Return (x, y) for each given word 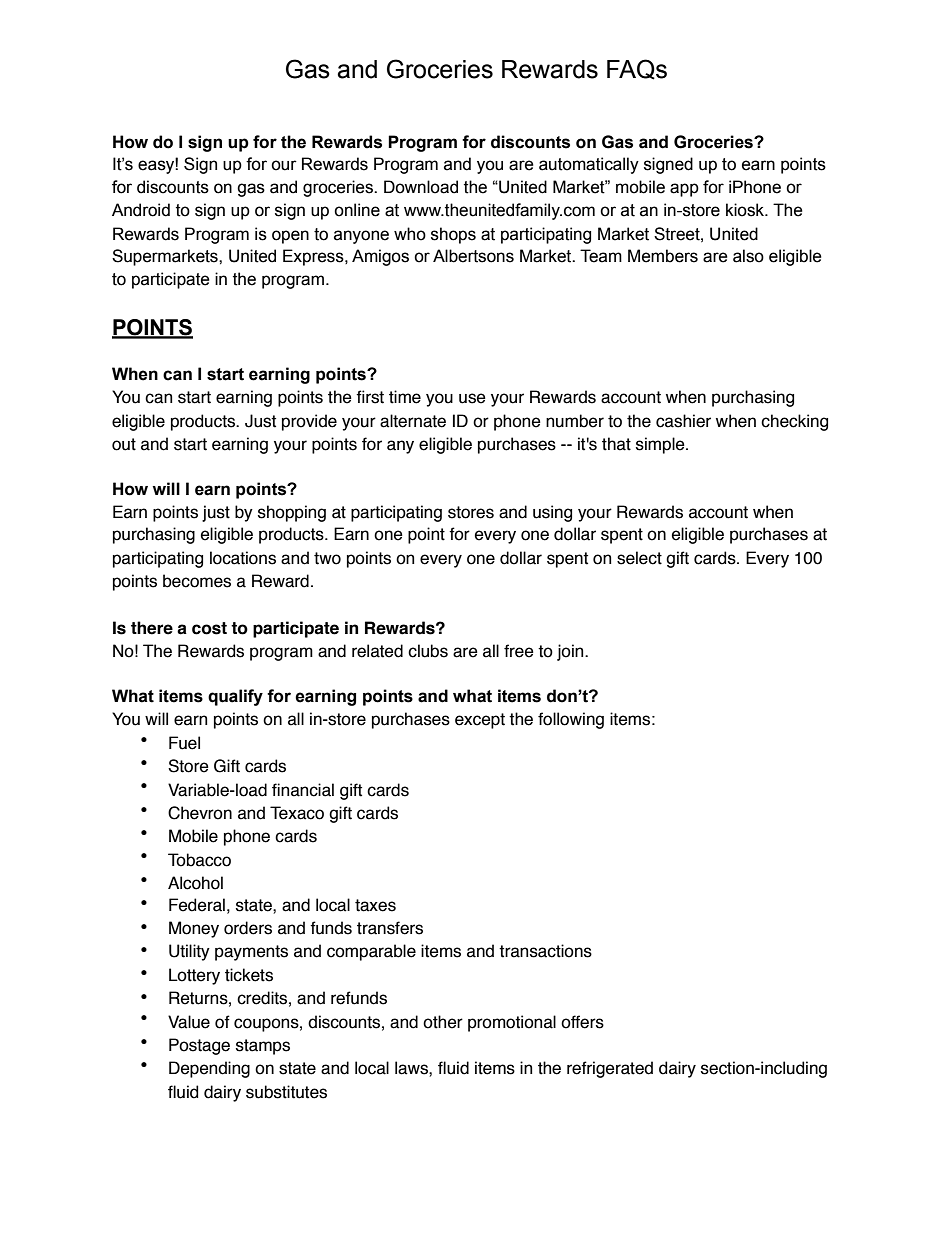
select (639, 558)
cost (209, 628)
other (443, 1022)
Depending (209, 1069)
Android (141, 210)
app (684, 190)
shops (453, 235)
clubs (428, 651)
